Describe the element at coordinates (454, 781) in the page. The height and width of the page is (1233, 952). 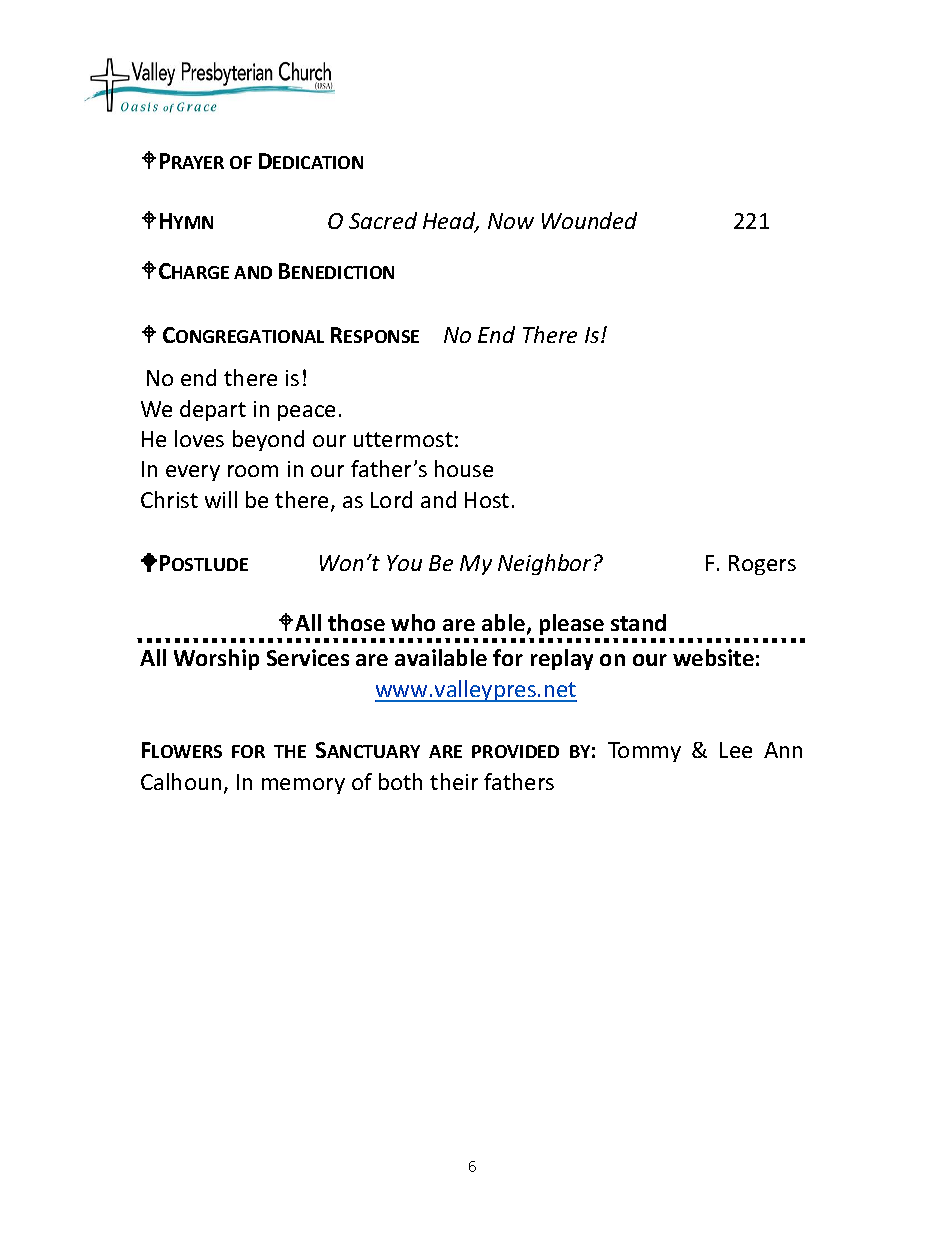
I see `their` at that location.
